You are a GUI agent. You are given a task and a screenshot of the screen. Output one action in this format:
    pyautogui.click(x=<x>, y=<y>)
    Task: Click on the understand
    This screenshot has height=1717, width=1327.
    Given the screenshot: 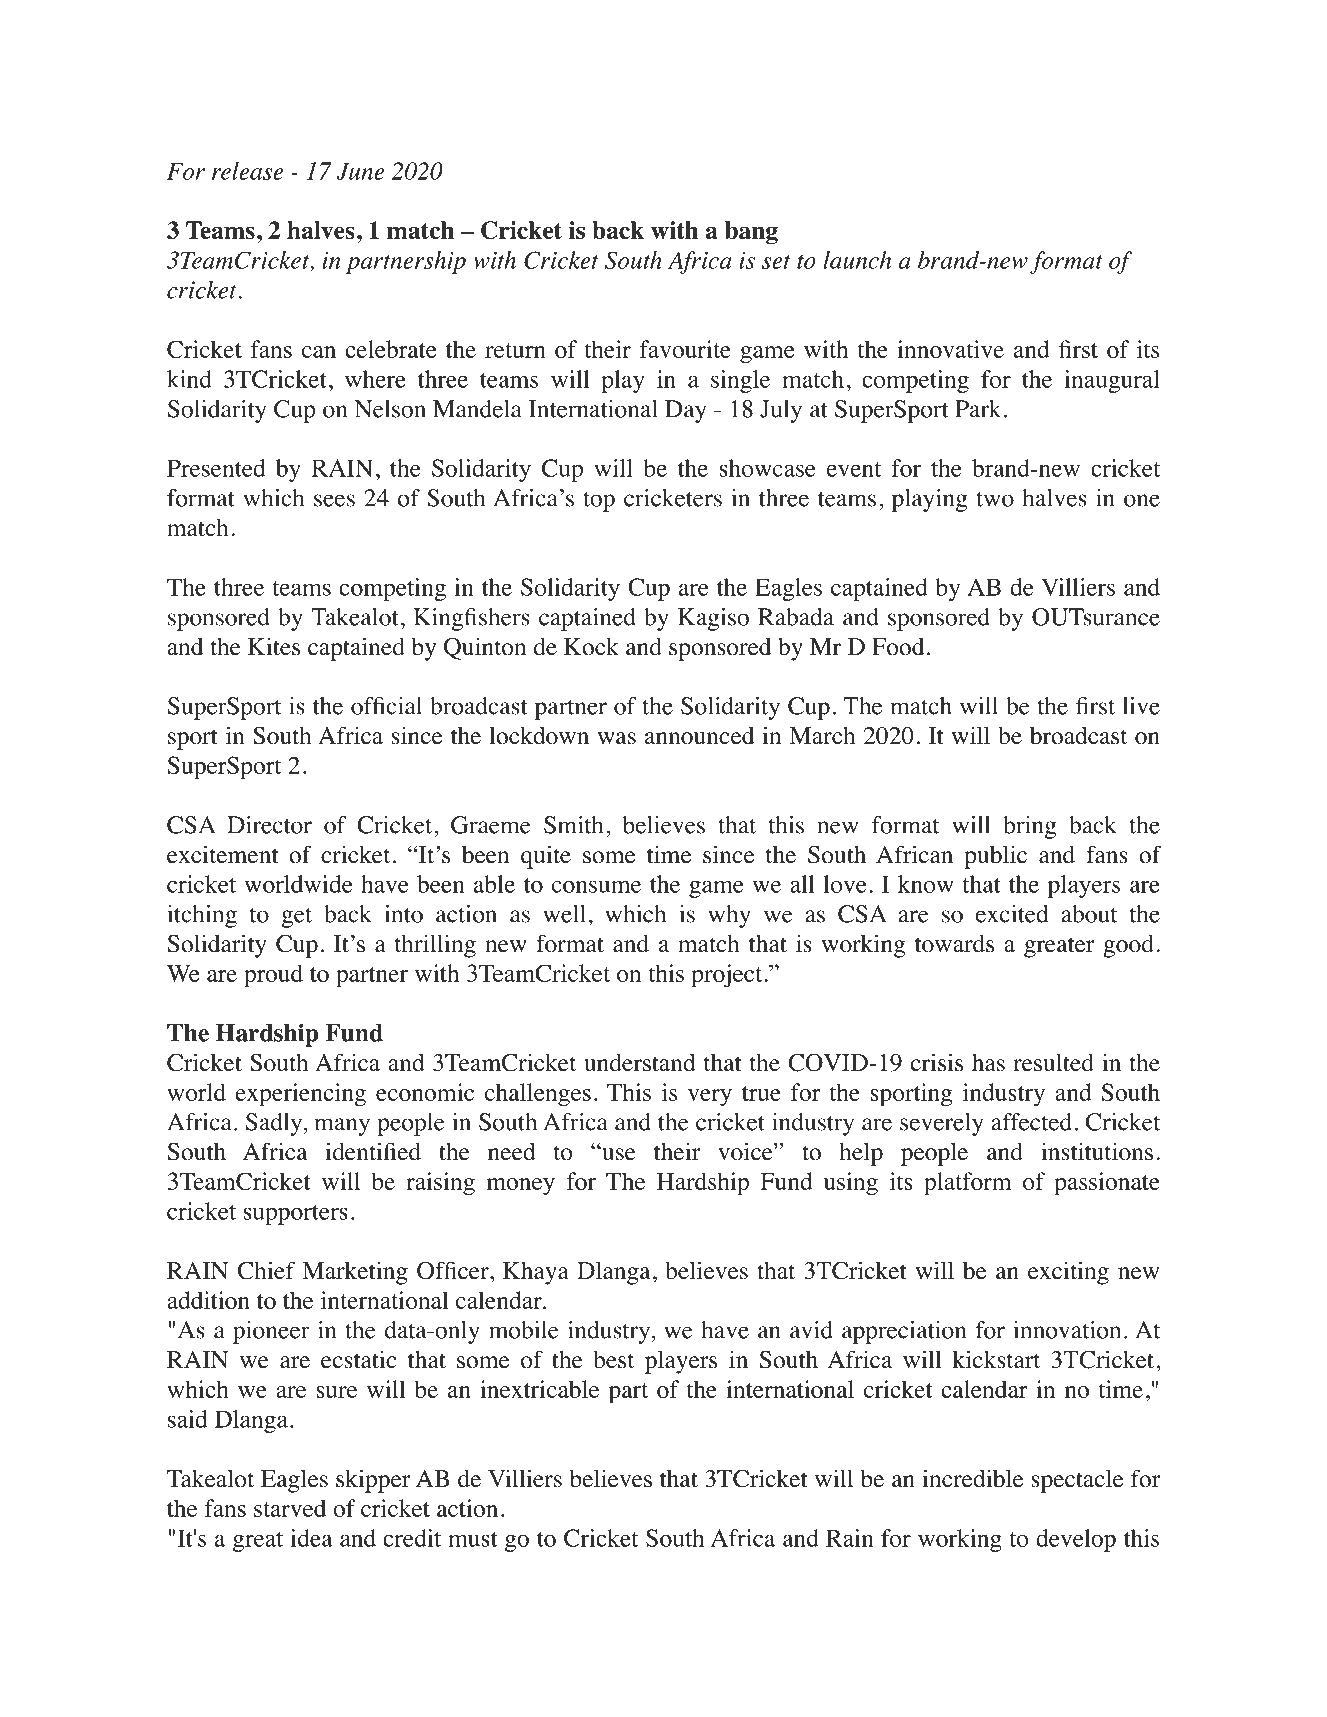 What is the action you would take?
    pyautogui.click(x=640, y=1062)
